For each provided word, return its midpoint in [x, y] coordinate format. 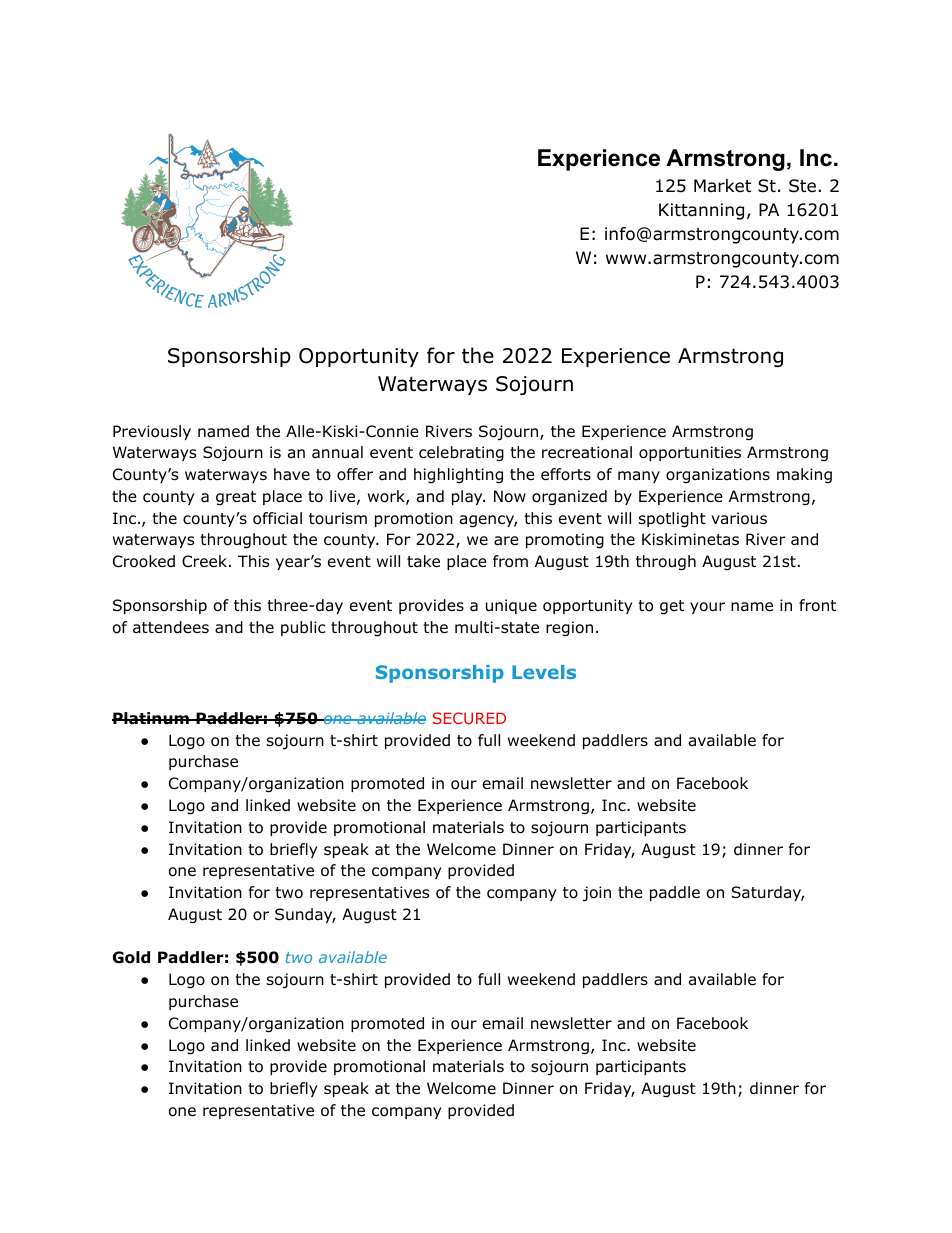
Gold [131, 957]
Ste [802, 186]
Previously [152, 432]
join [597, 894]
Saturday [767, 893]
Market [722, 185]
